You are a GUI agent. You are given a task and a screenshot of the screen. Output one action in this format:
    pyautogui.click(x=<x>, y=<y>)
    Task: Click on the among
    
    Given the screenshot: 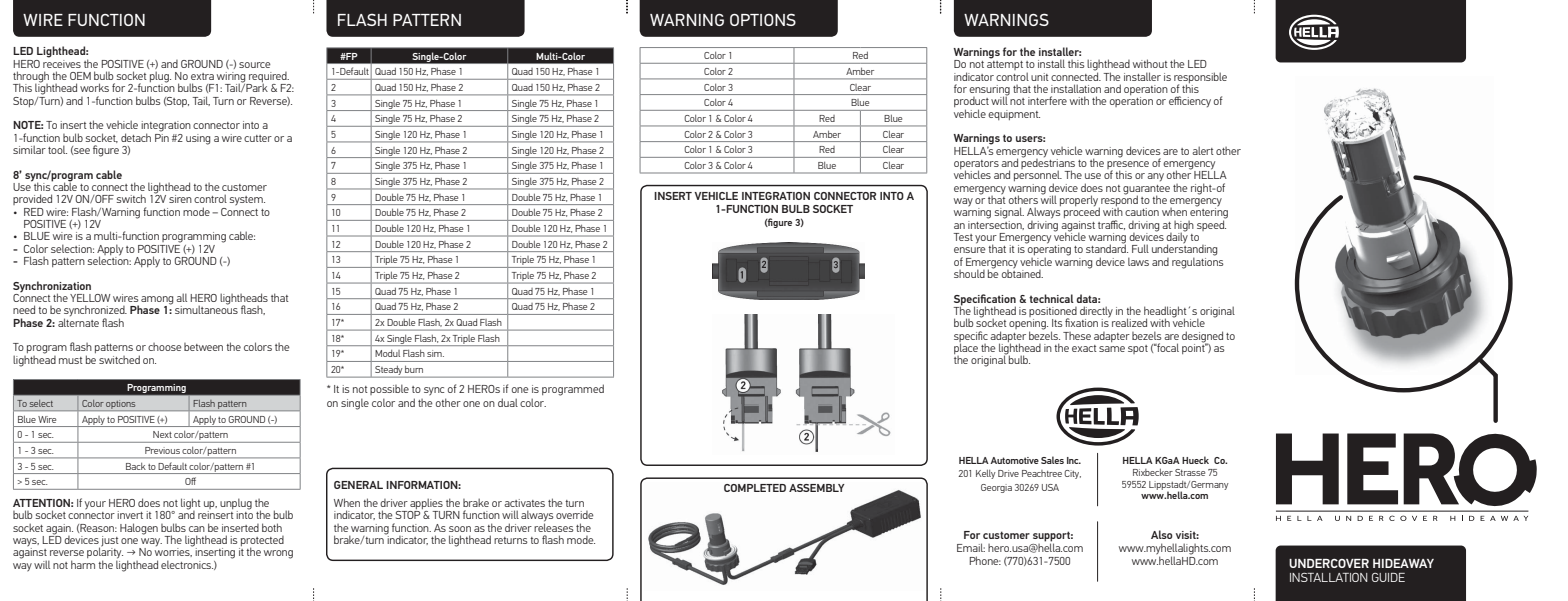 What is the action you would take?
    pyautogui.click(x=157, y=301)
